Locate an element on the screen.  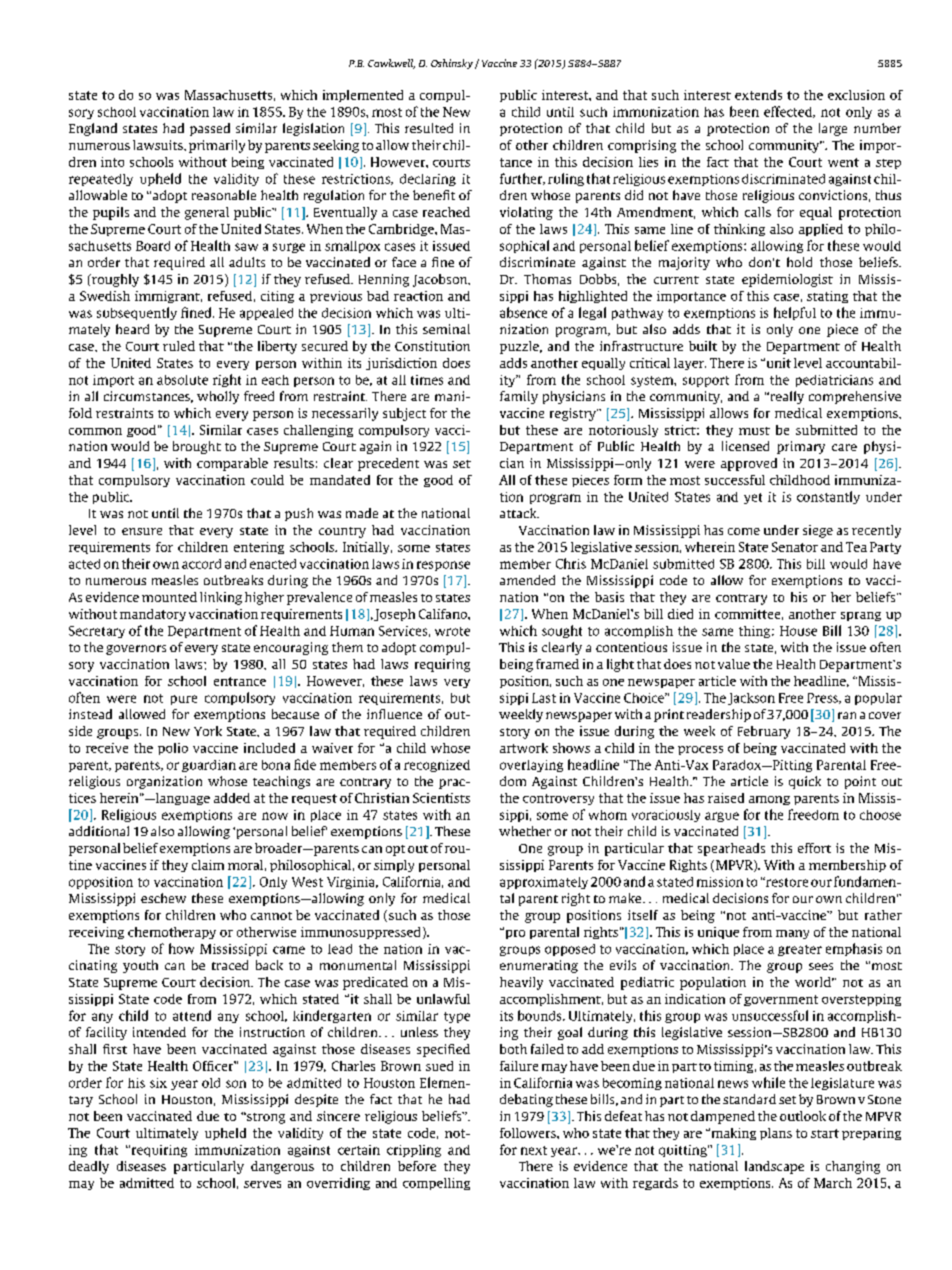
effected is located at coordinates (789, 112).
